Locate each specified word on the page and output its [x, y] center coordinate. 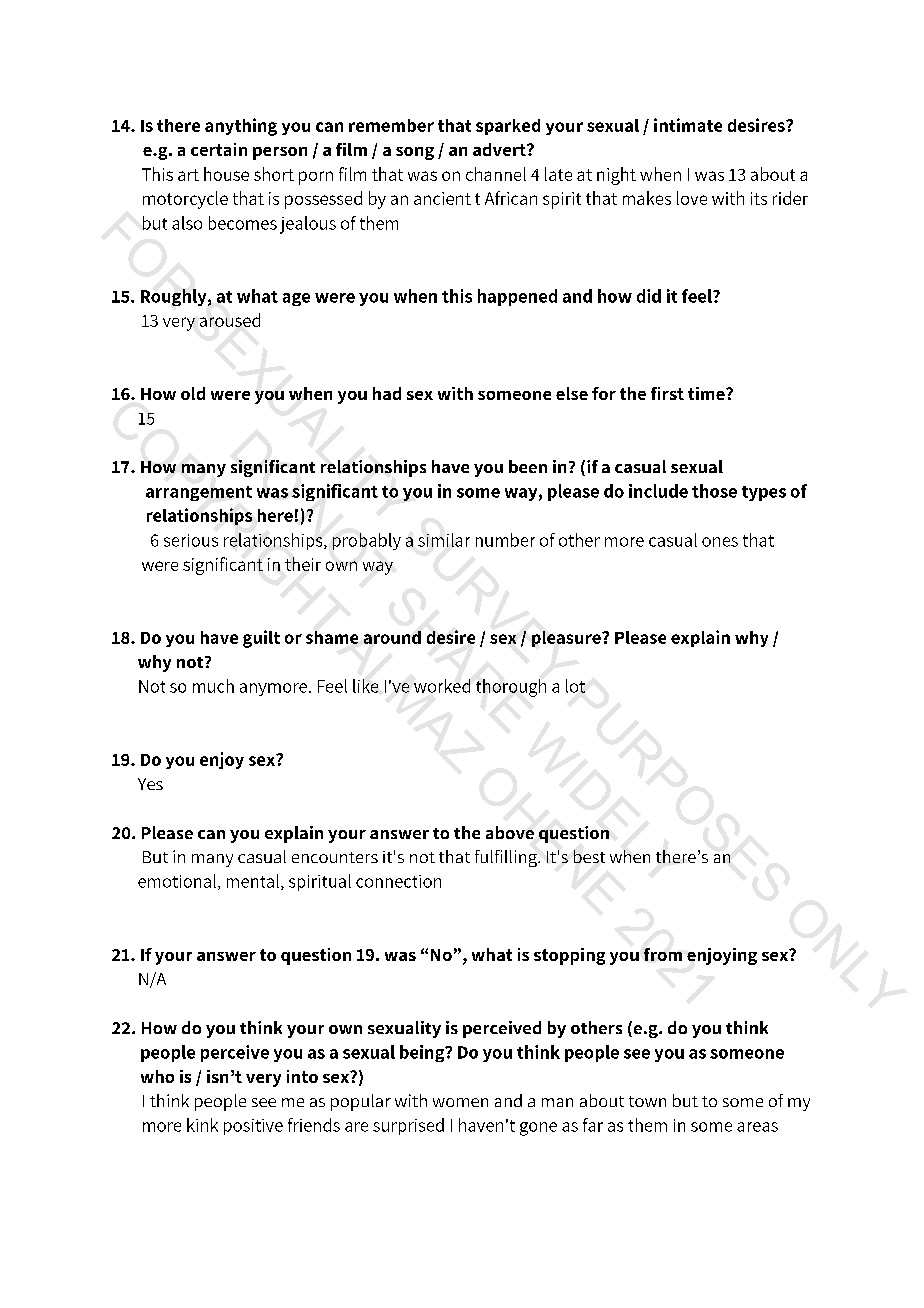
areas [757, 1127]
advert [500, 149]
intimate [688, 125]
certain [219, 149]
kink [202, 1125]
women [460, 1102]
